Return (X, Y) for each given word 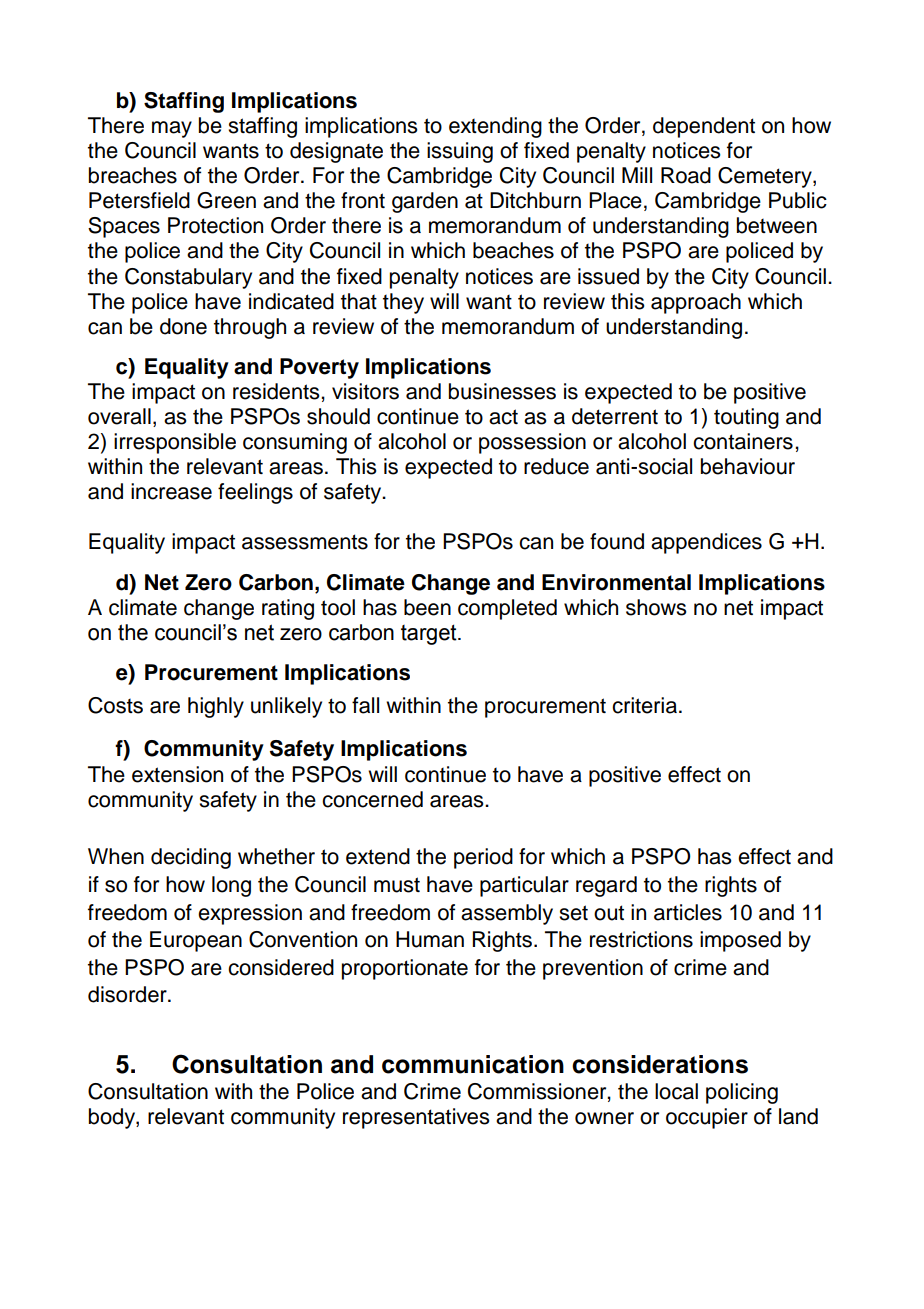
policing (742, 1093)
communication (473, 1064)
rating (288, 609)
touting (746, 418)
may (172, 129)
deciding (191, 858)
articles (688, 912)
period (483, 858)
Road (686, 175)
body (113, 1118)
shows (656, 607)
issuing (460, 152)
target (430, 634)
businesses (502, 391)
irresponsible (175, 443)
